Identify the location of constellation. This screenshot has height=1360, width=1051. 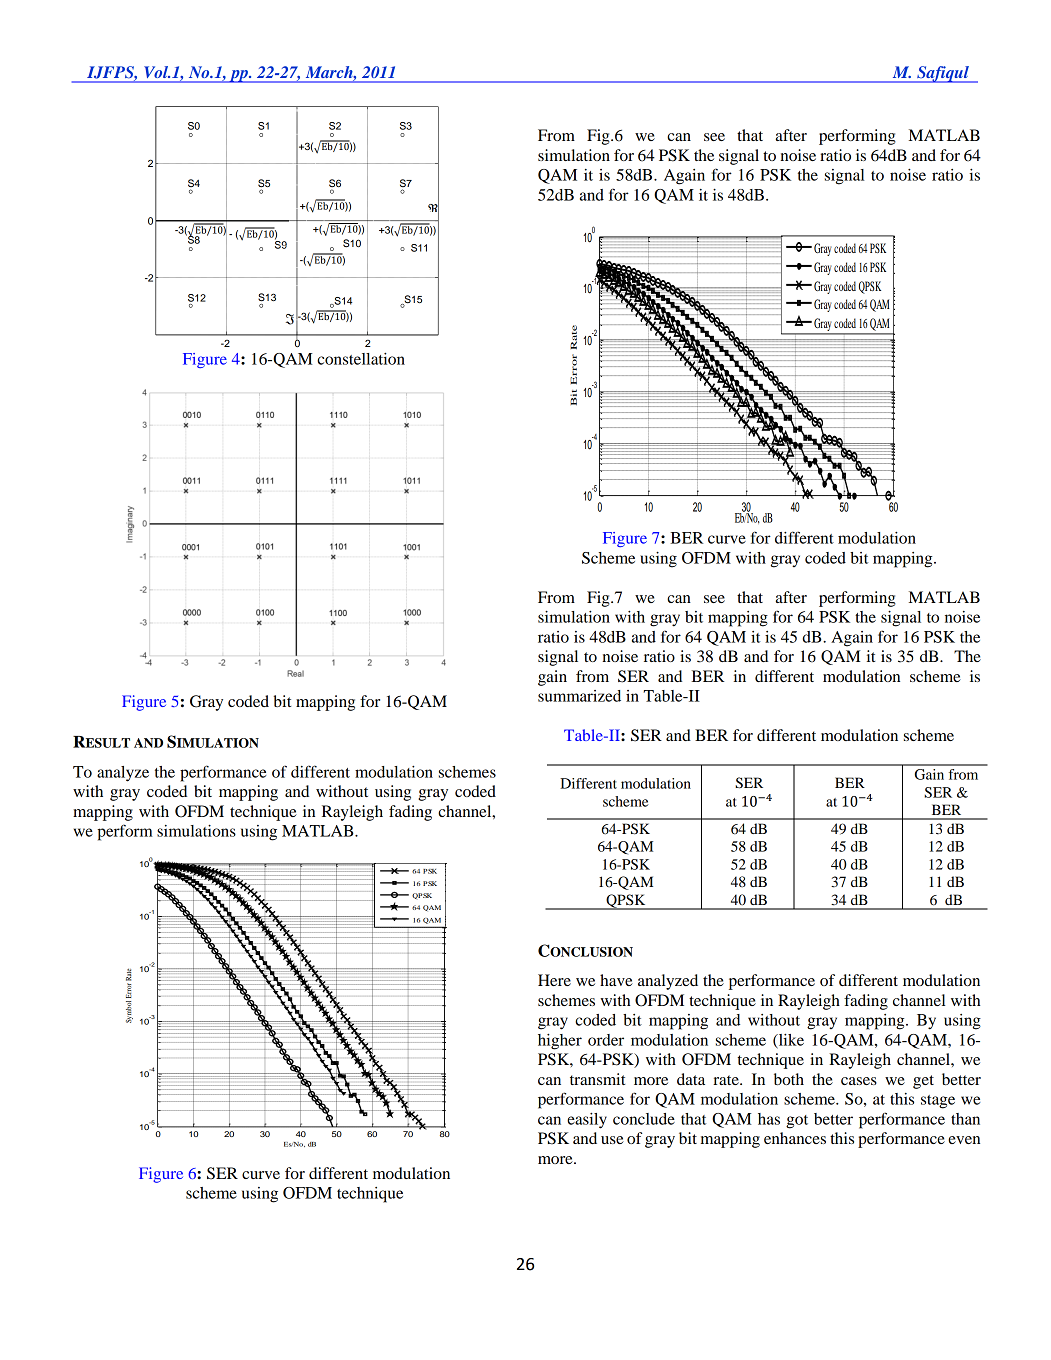
(361, 359).
